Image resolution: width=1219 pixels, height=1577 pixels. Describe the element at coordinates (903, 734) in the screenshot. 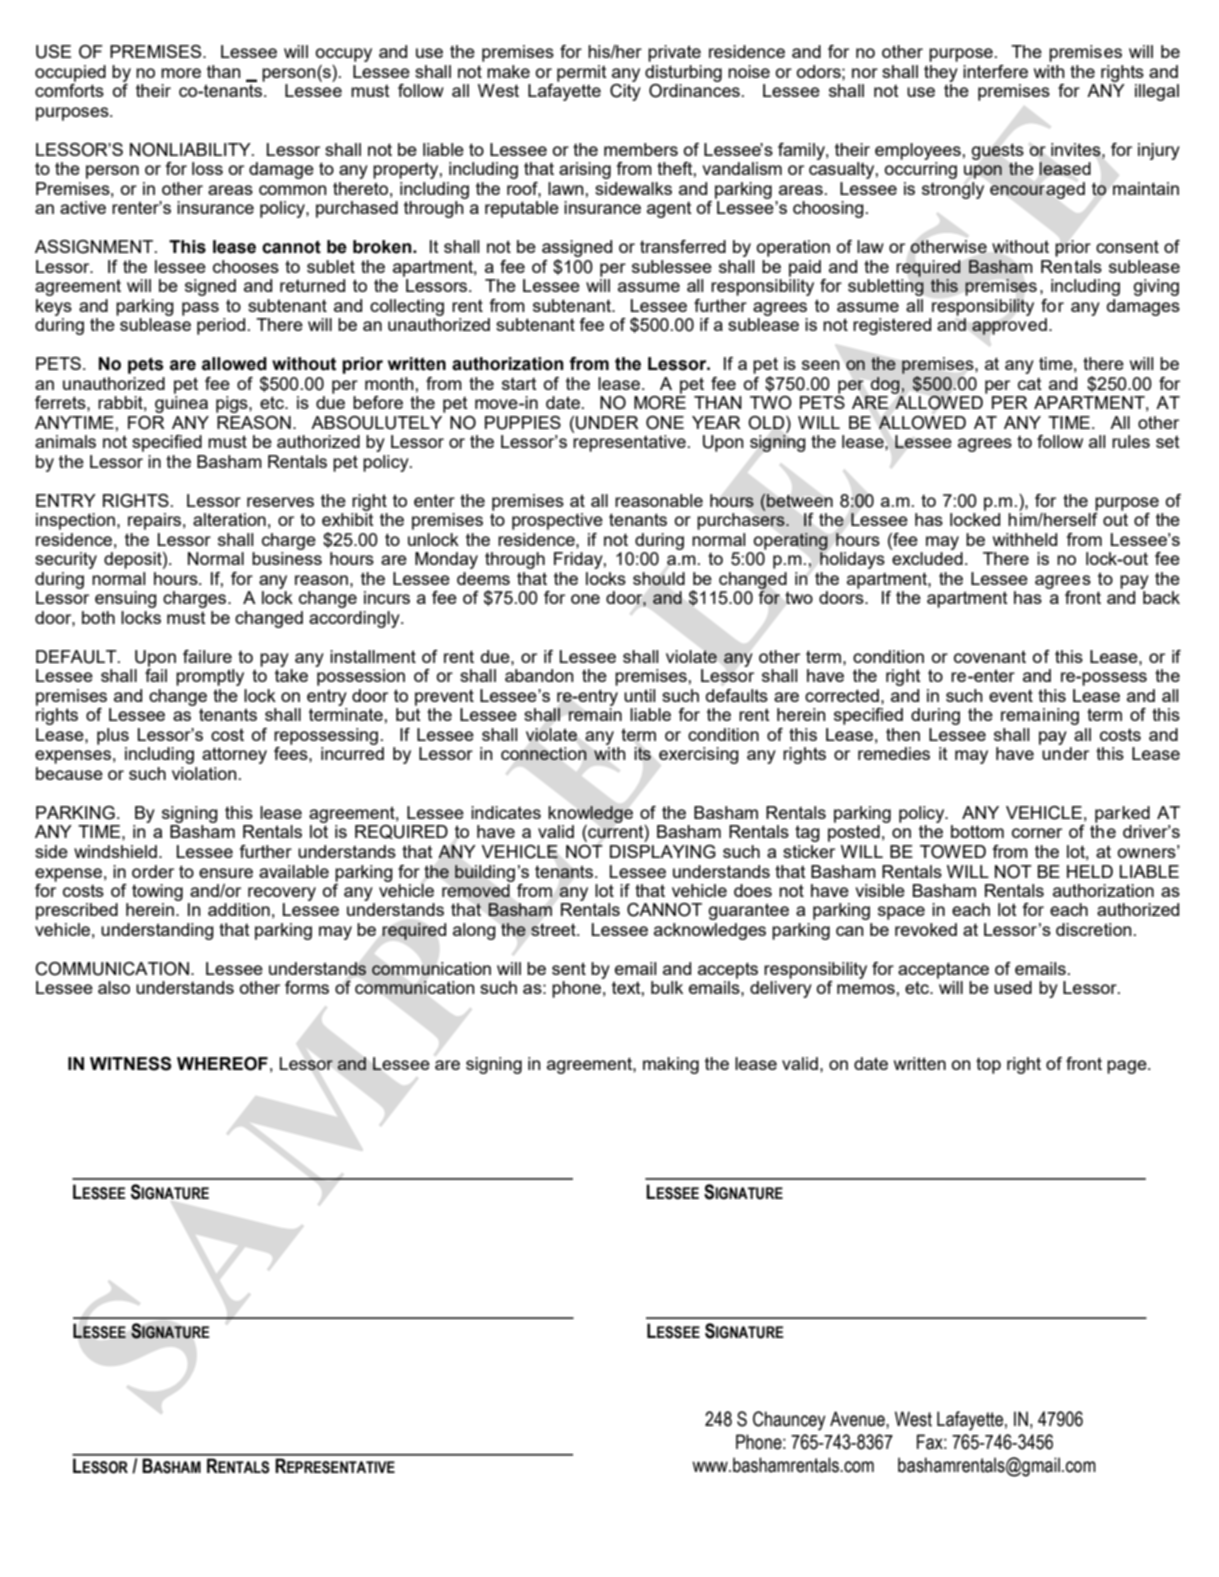

I see `then` at that location.
